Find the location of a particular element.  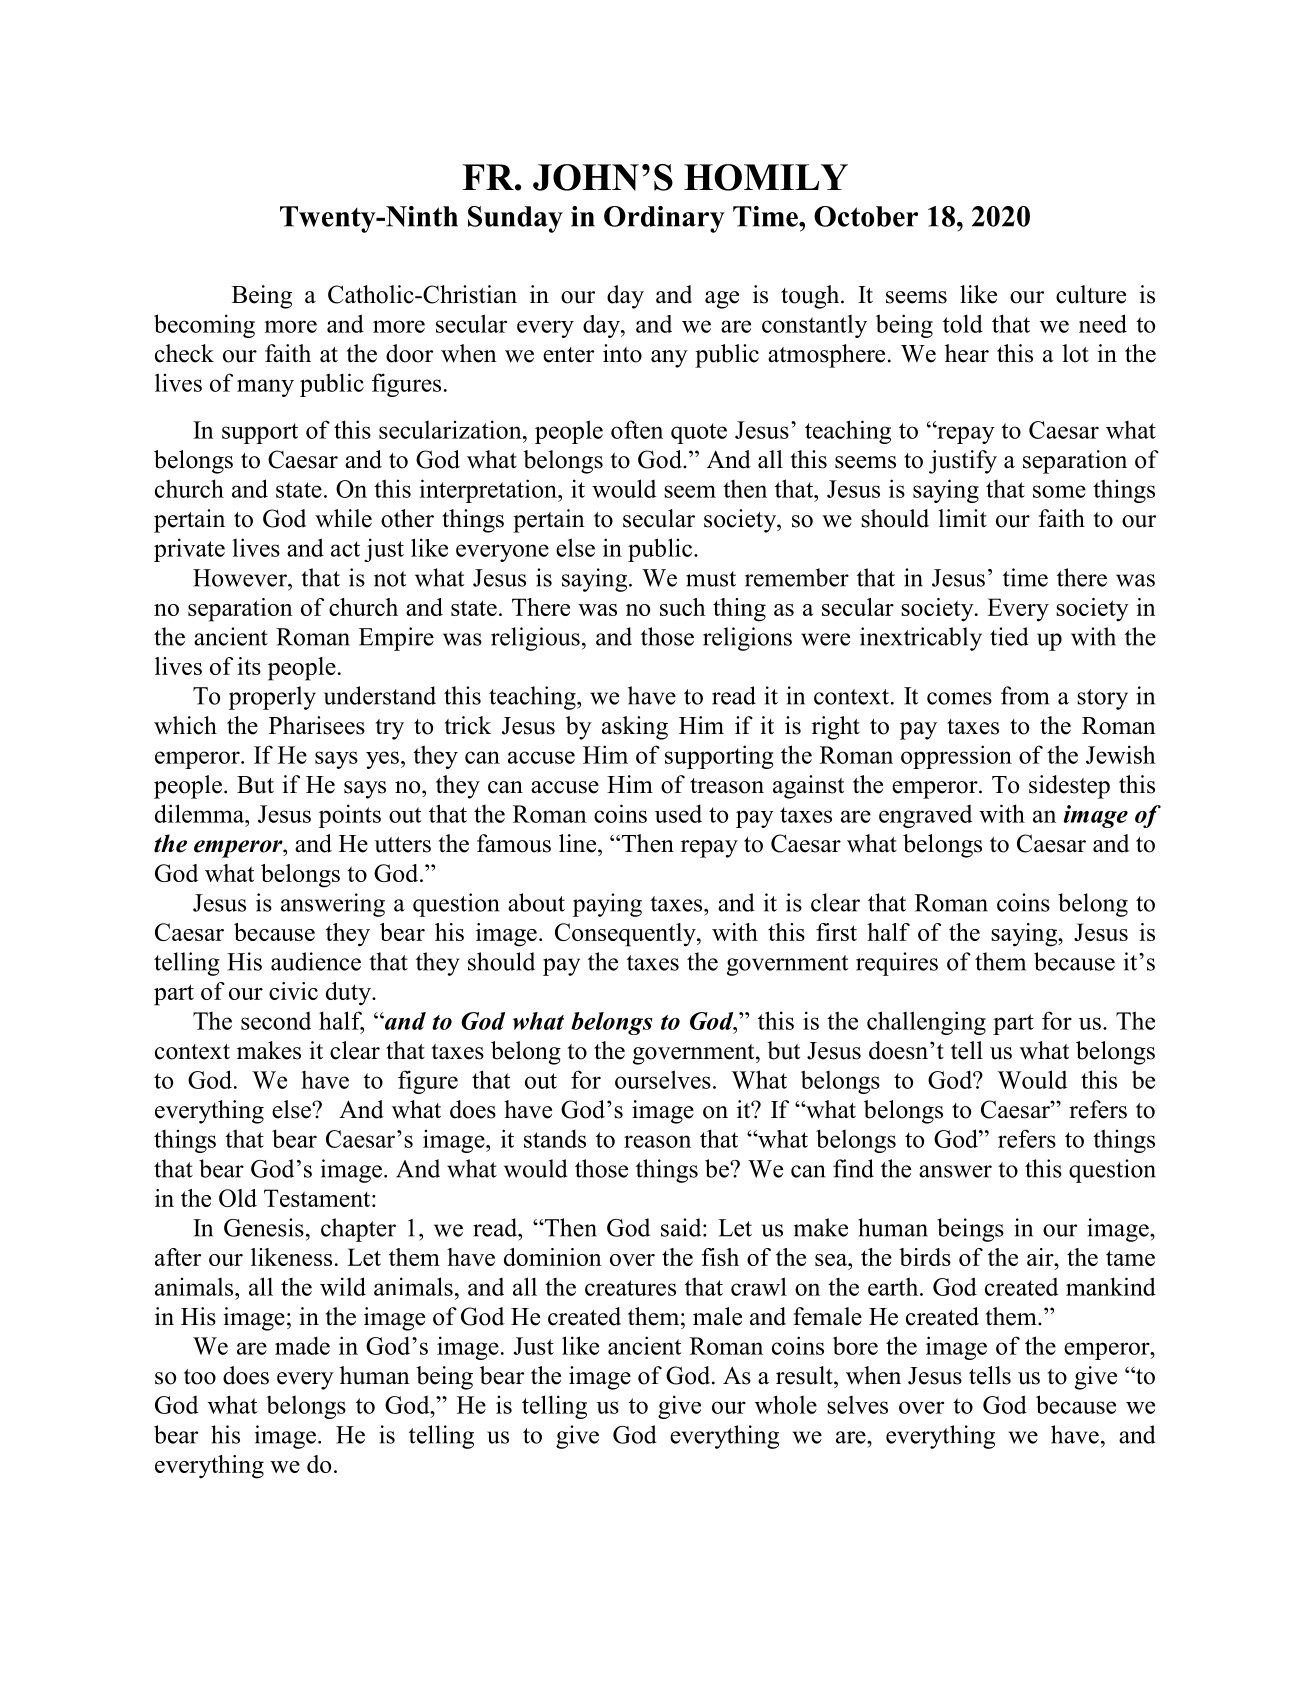

made is located at coordinates (302, 1345).
